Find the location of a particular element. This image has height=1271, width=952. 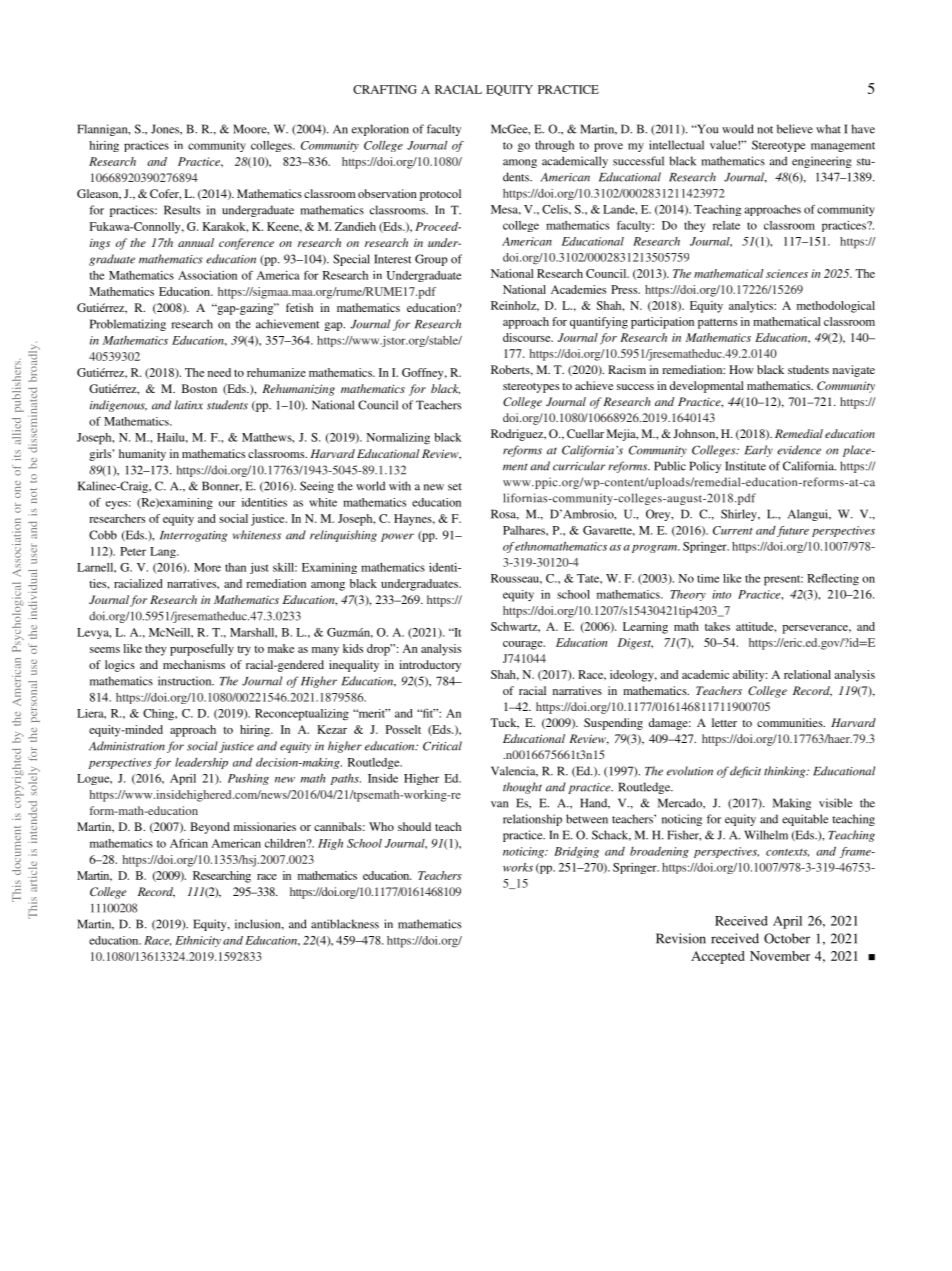

through is located at coordinates (554, 146).
